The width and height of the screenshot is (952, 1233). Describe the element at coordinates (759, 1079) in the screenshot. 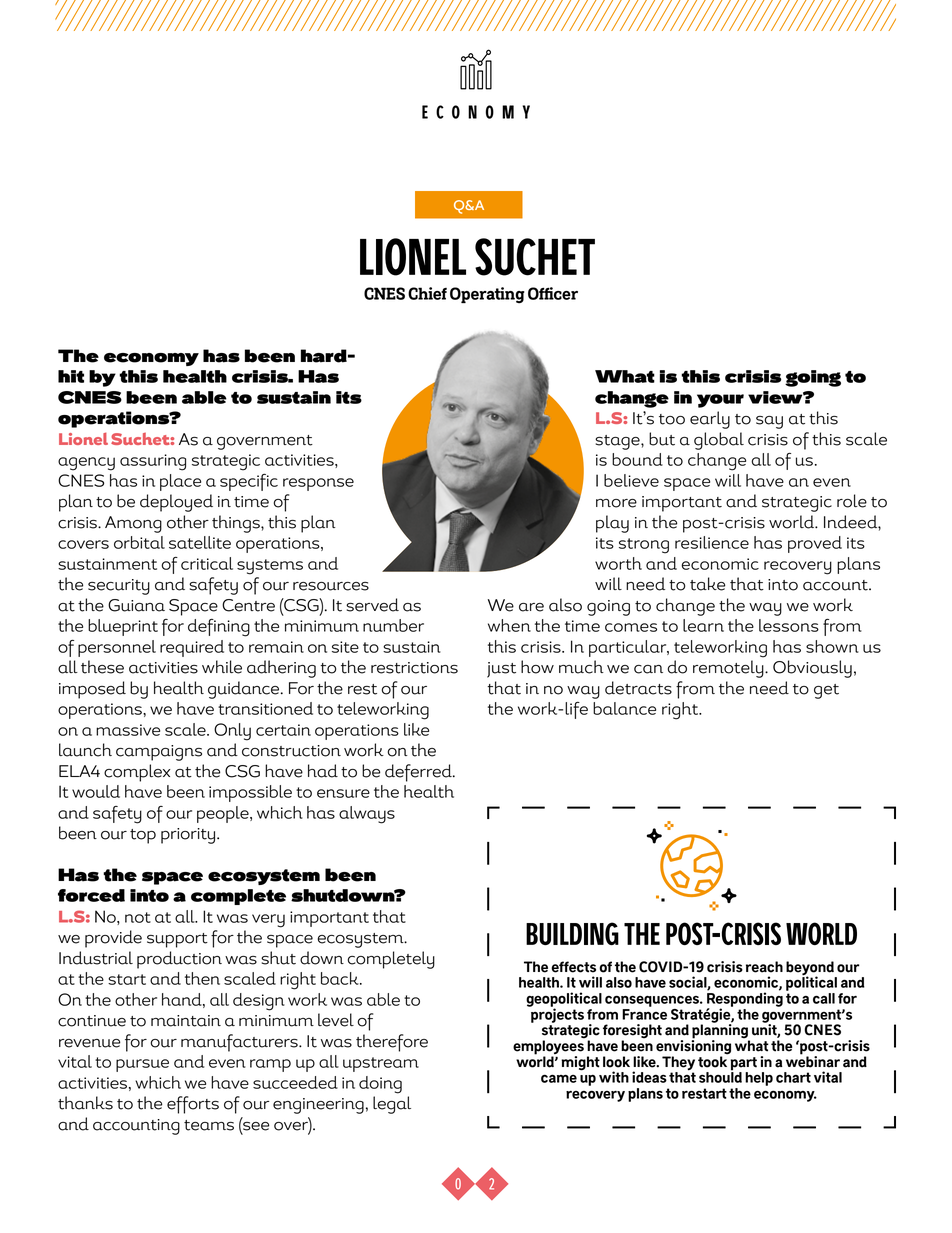

I see `help` at that location.
